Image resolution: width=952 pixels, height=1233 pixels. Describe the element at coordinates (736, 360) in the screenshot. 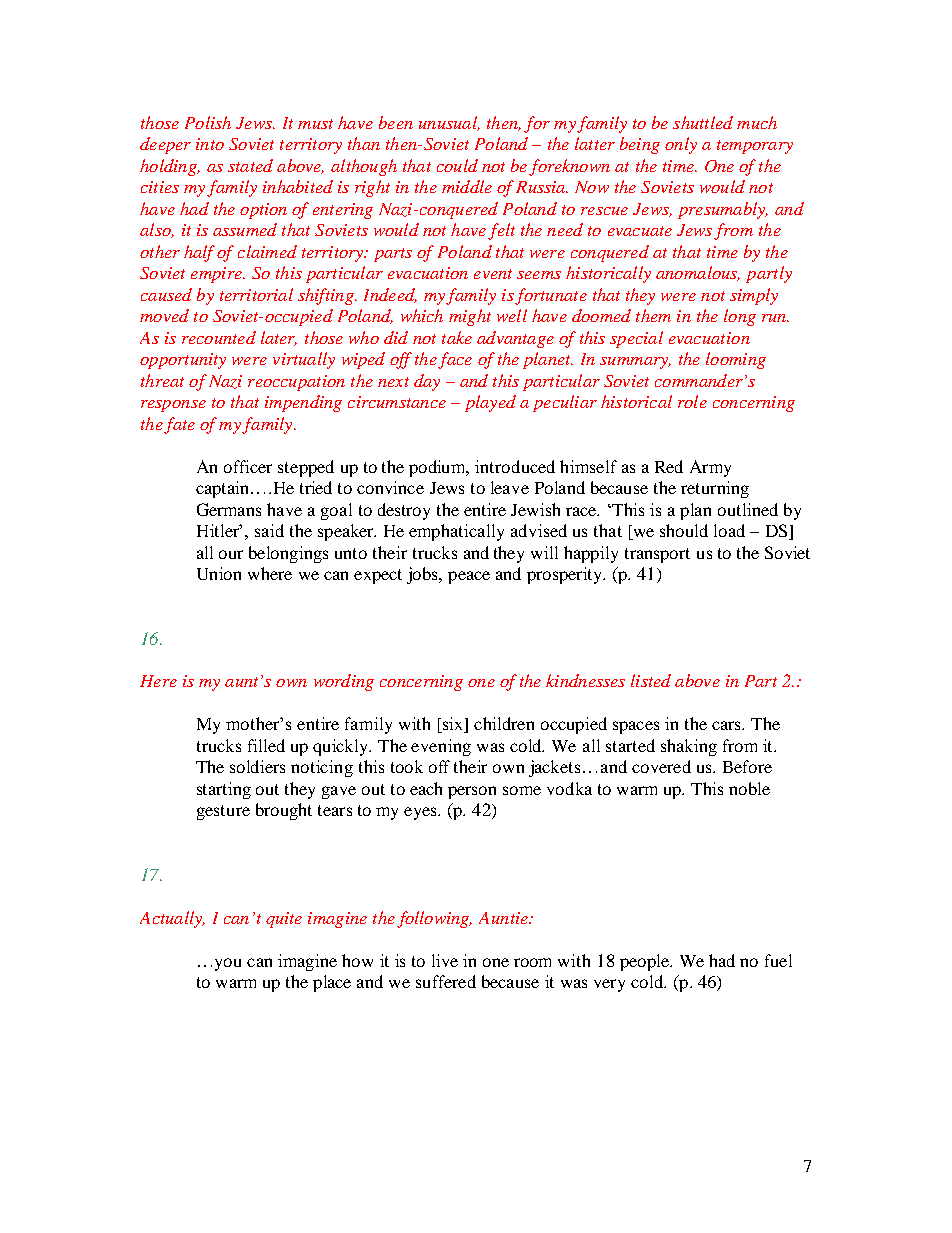

I see `looming` at that location.
